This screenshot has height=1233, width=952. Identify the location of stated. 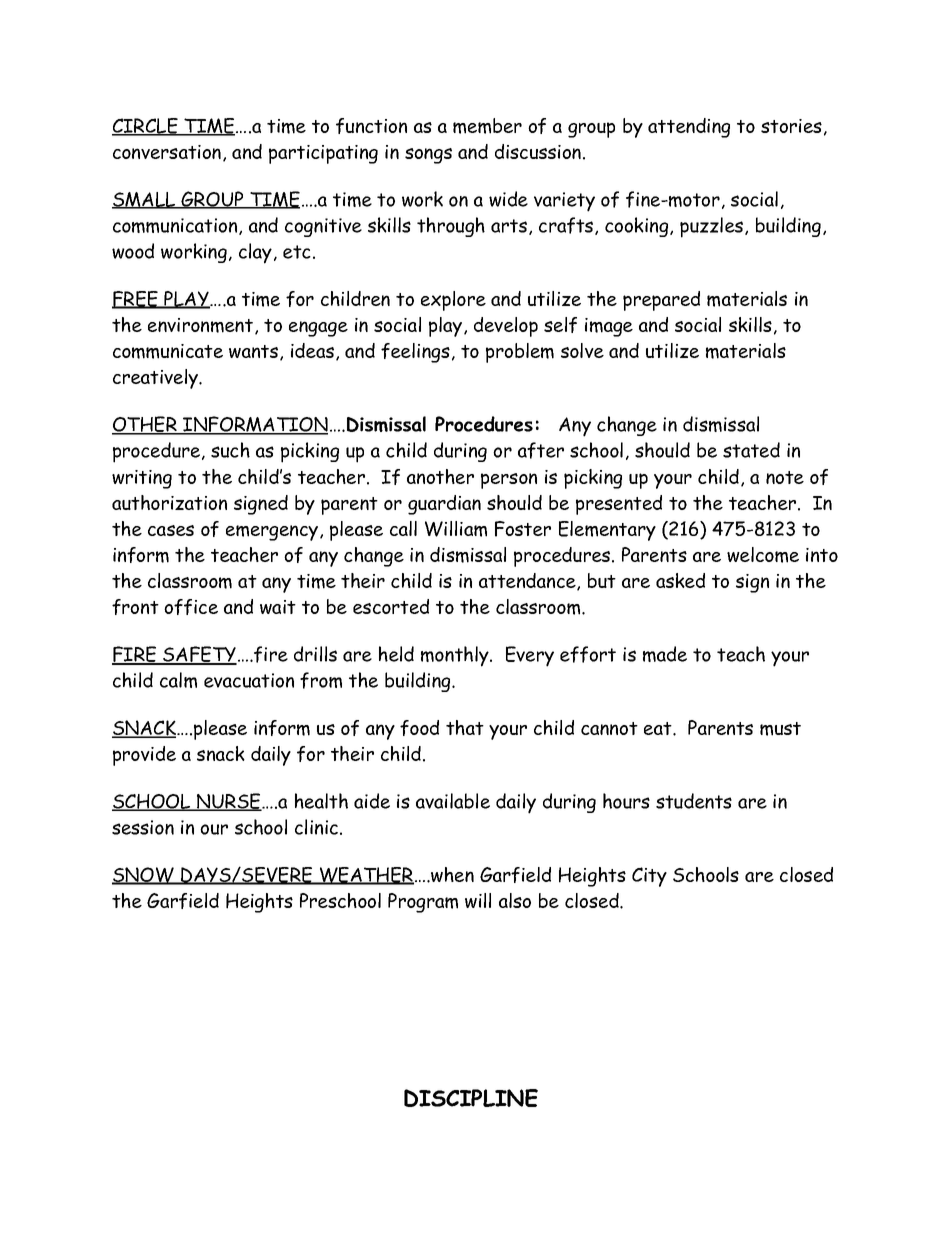
(751, 450).
